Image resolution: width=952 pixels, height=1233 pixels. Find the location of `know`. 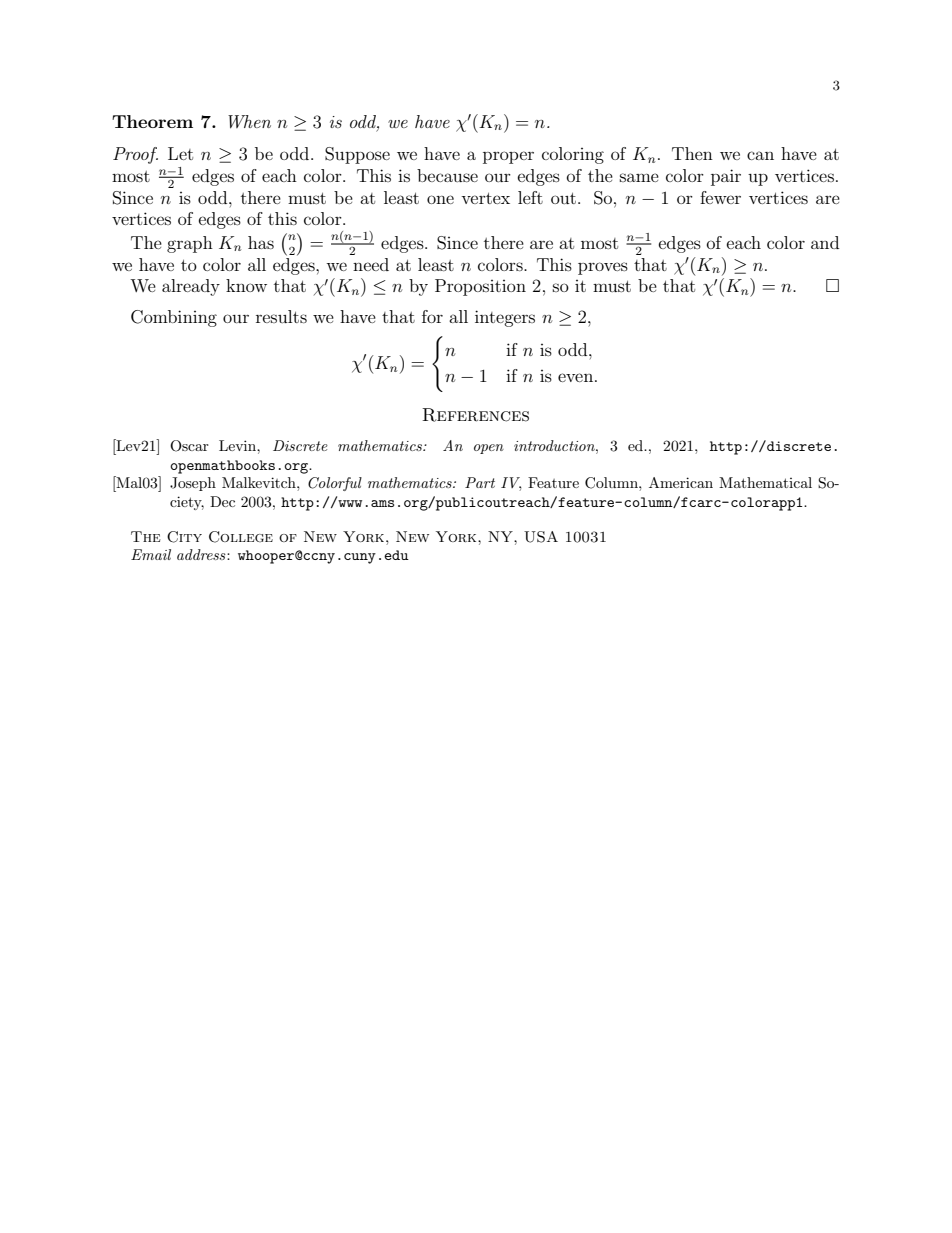

know is located at coordinates (246, 285).
